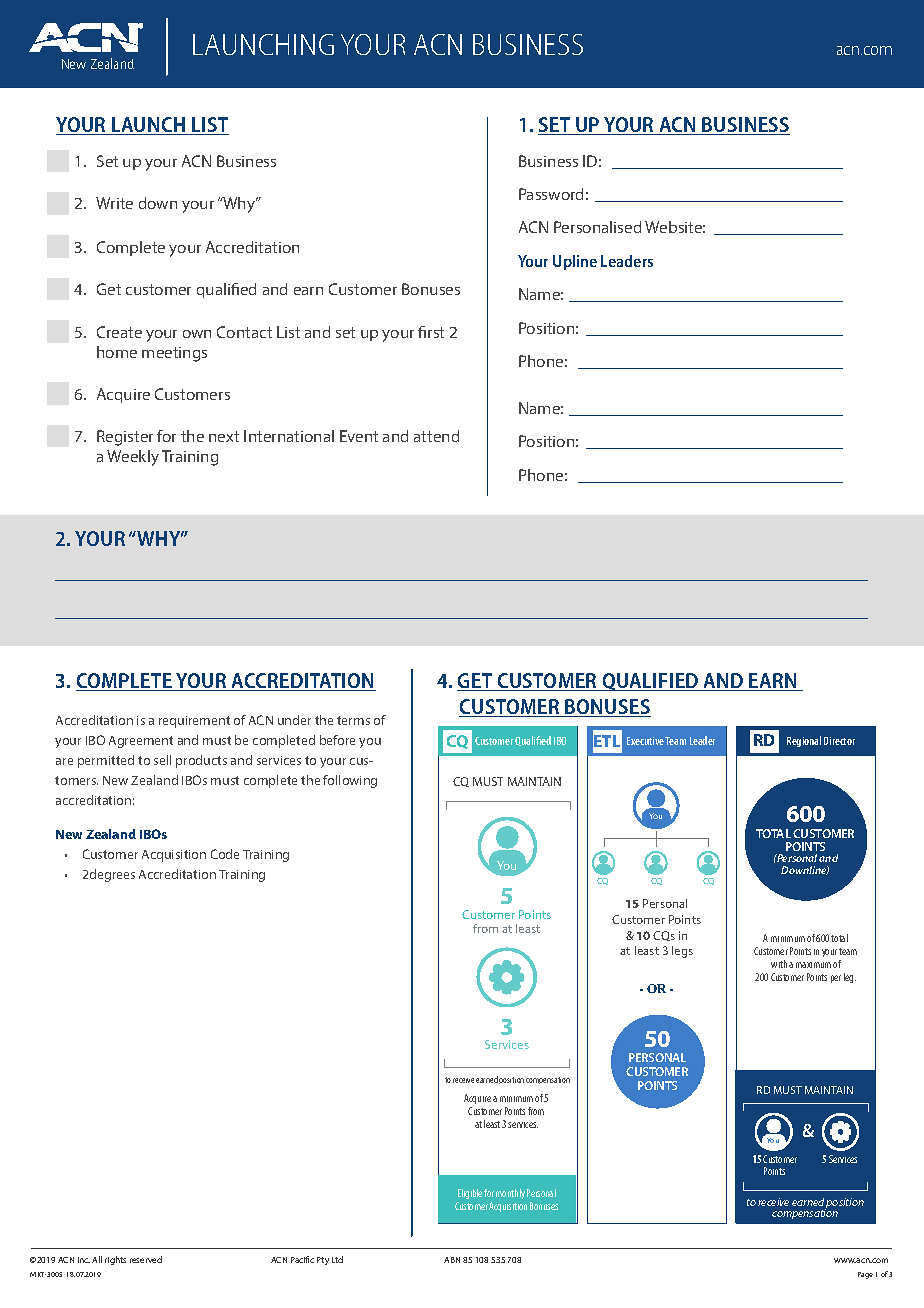  What do you see at coordinates (436, 436) in the screenshot?
I see `attend` at bounding box center [436, 436].
